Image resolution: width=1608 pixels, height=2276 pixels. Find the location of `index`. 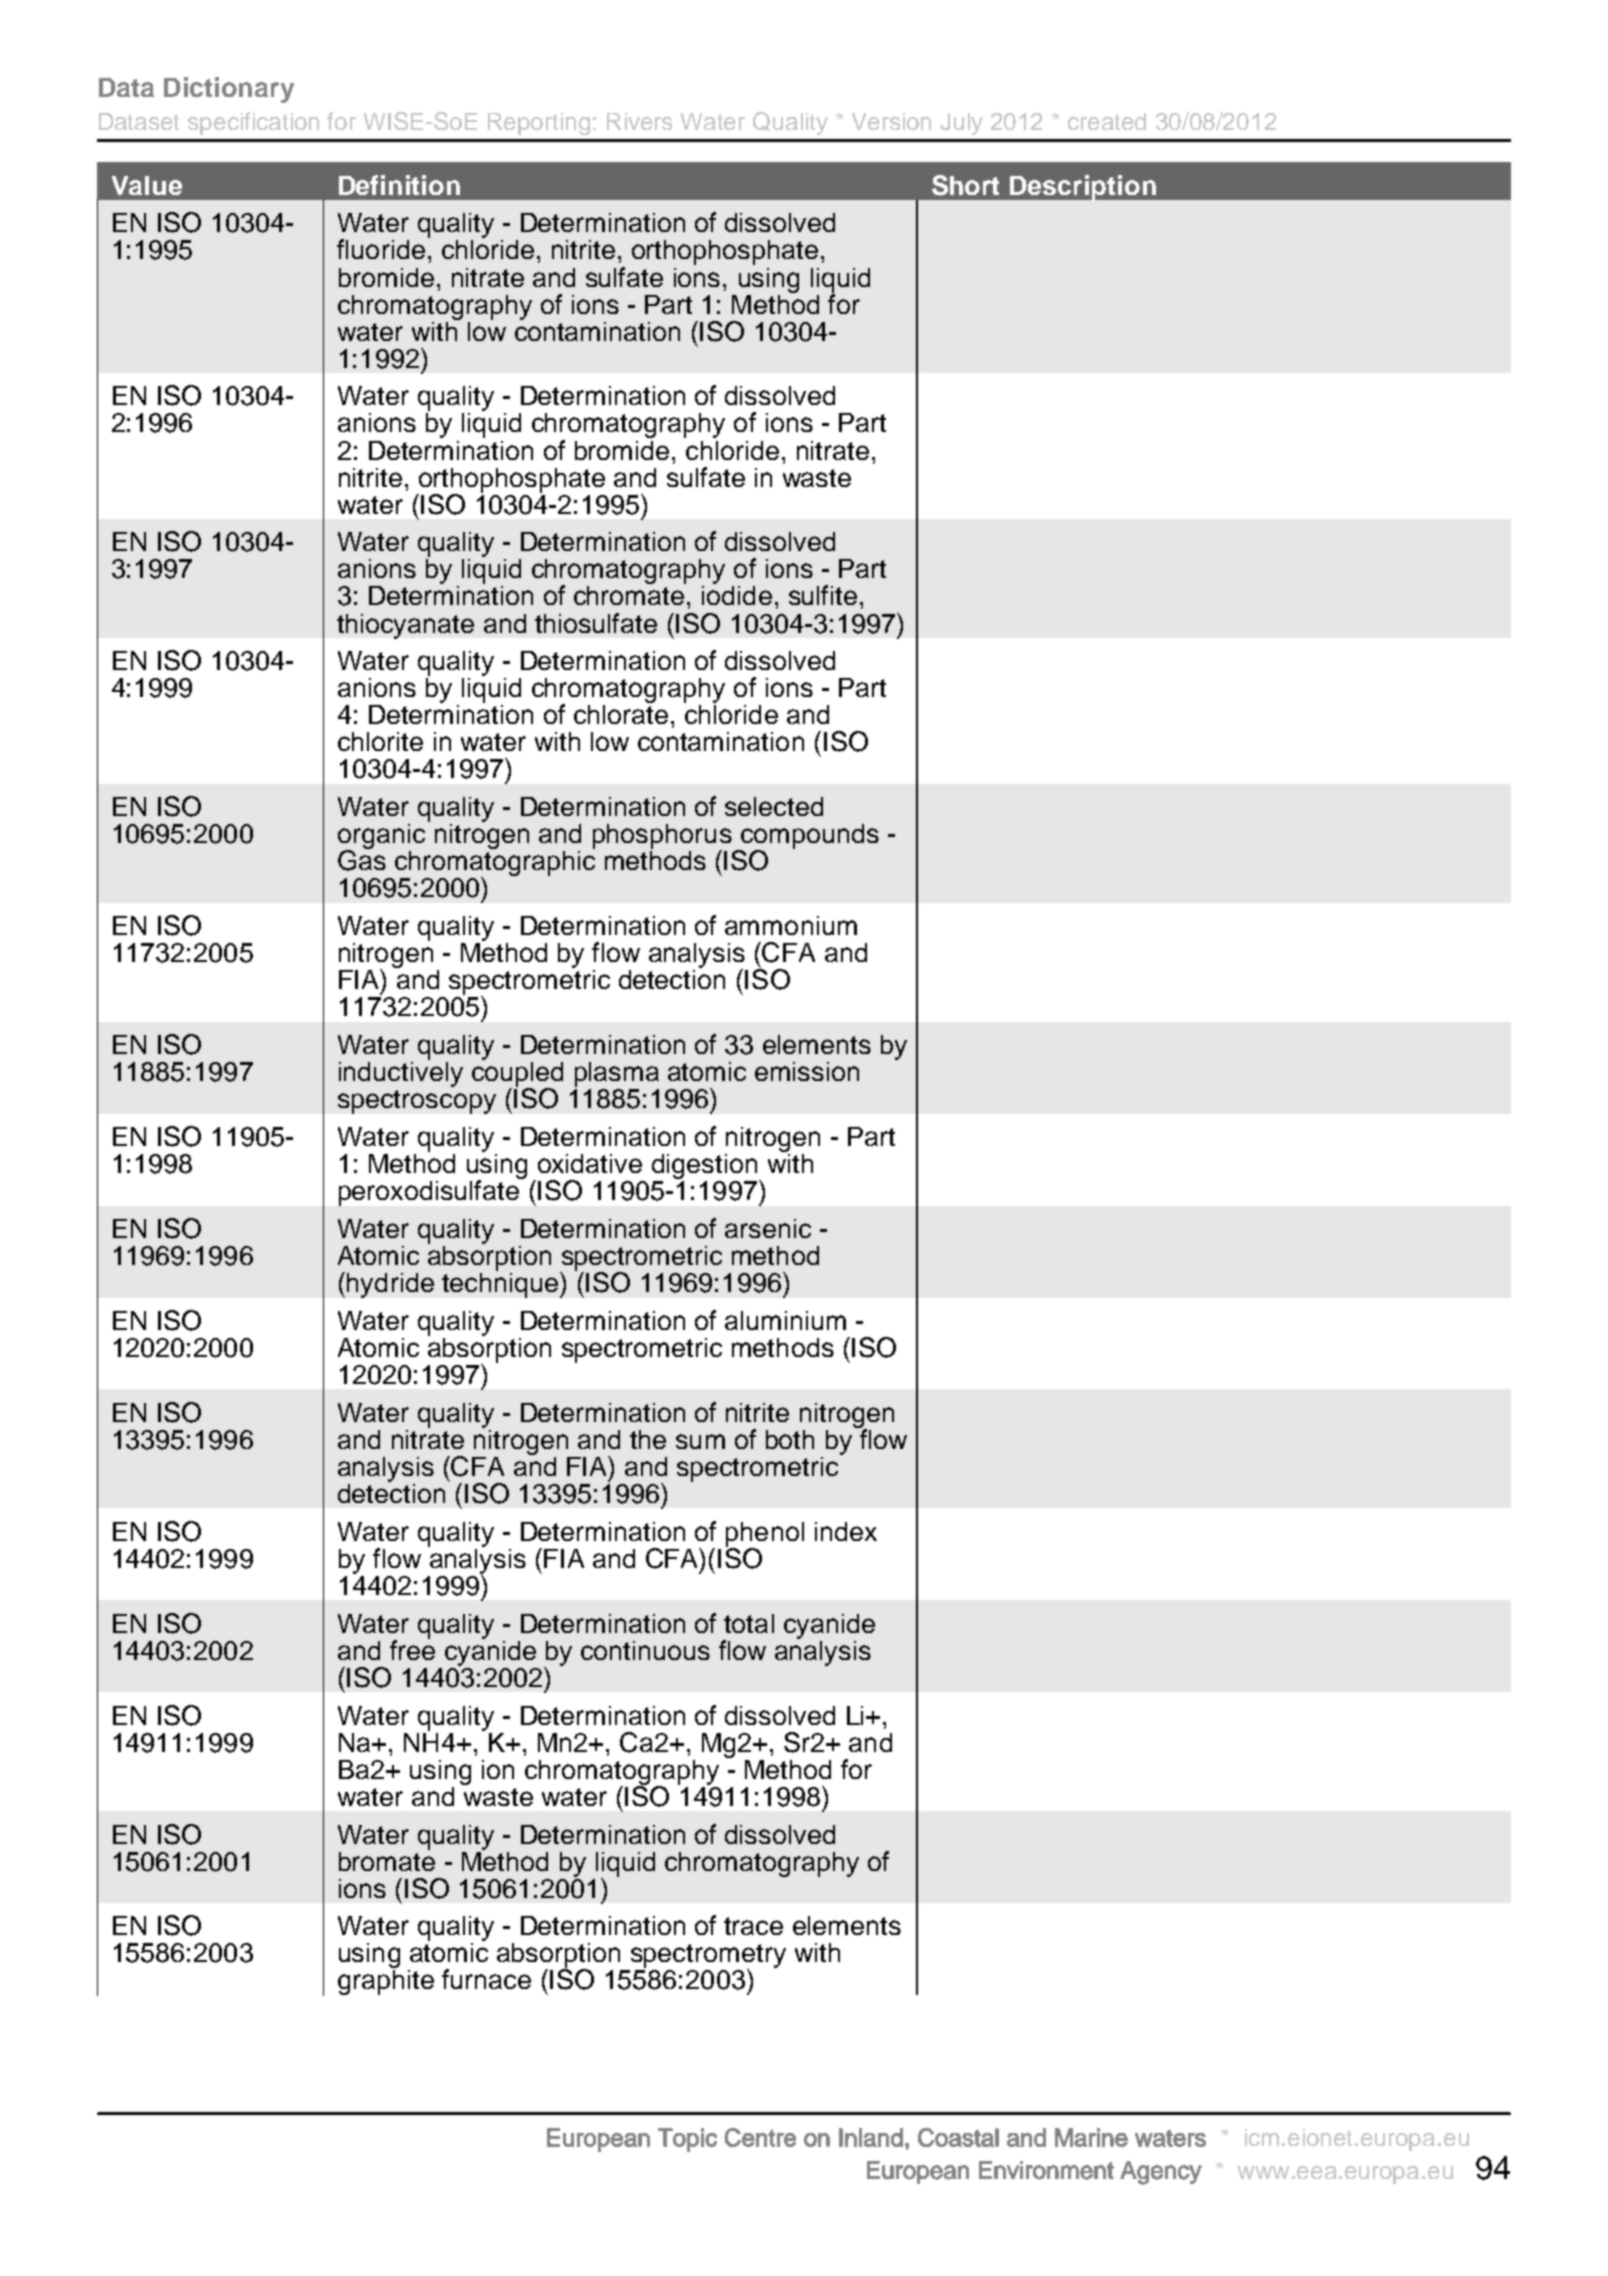

index is located at coordinates (846, 1531).
